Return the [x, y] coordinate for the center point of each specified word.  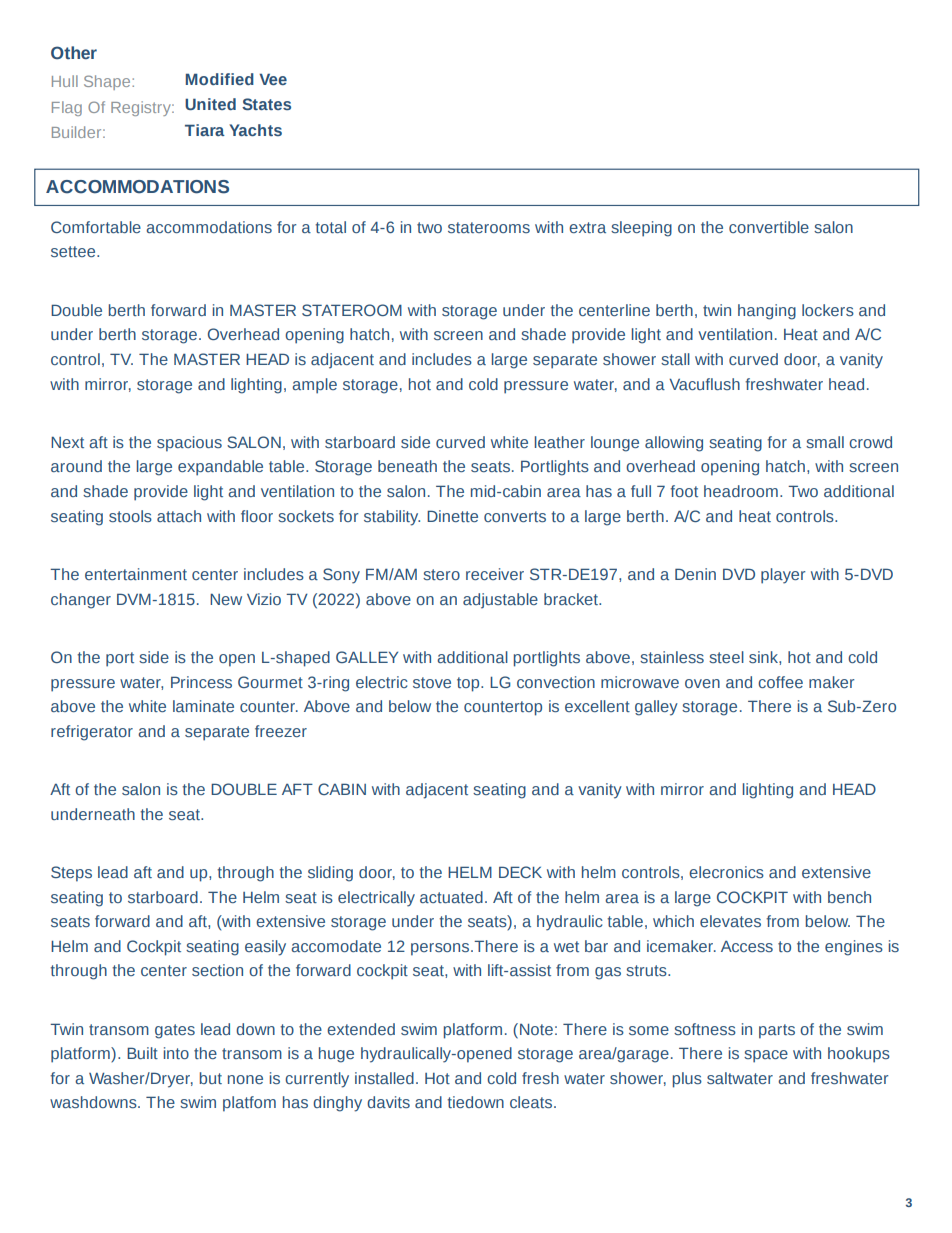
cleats [532, 1102]
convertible [769, 227]
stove [432, 682]
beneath [407, 466]
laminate [203, 706]
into [176, 1053]
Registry [142, 108]
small [825, 442]
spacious [189, 444]
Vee [273, 79]
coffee [780, 682]
